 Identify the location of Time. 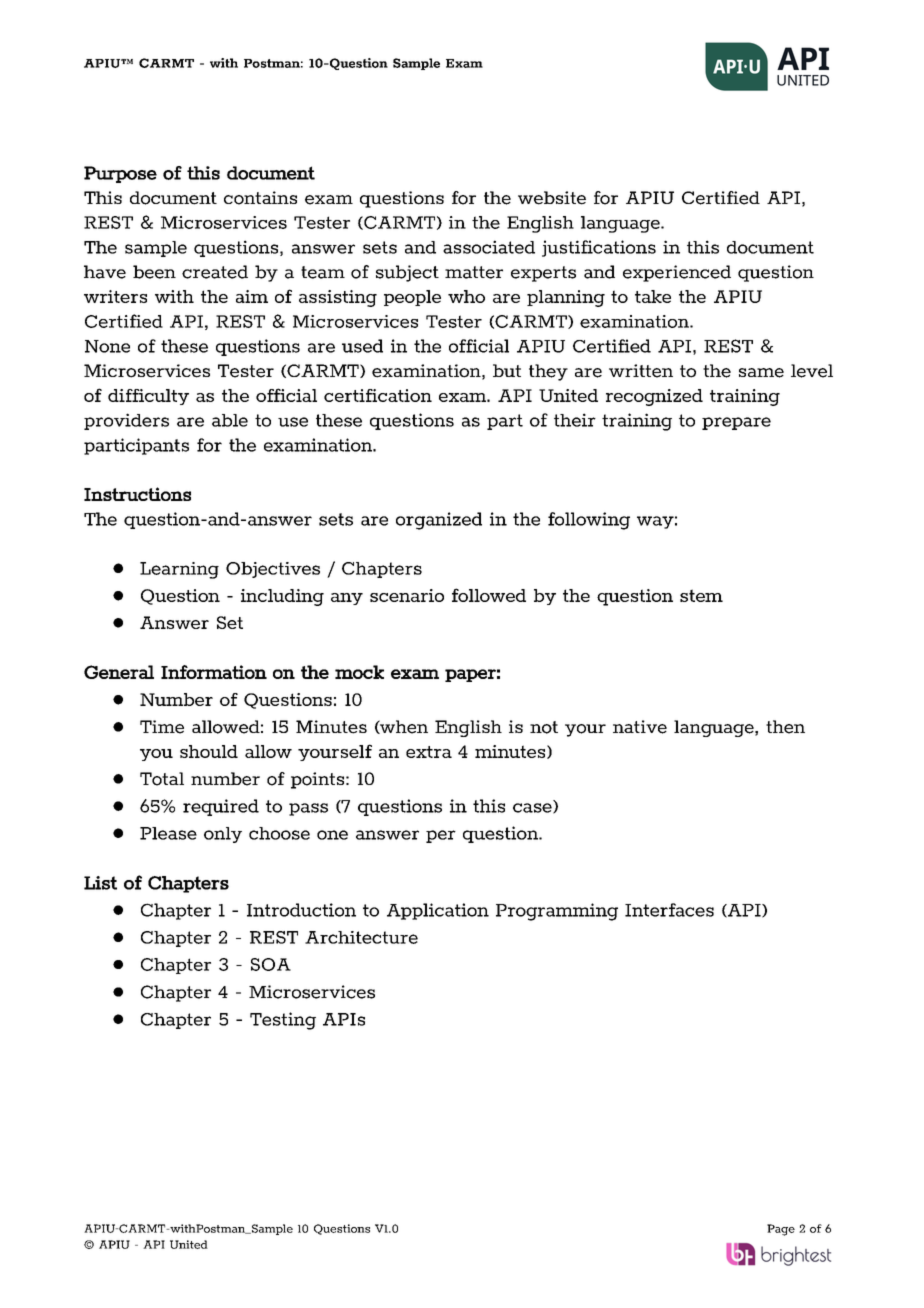
(162, 727).
